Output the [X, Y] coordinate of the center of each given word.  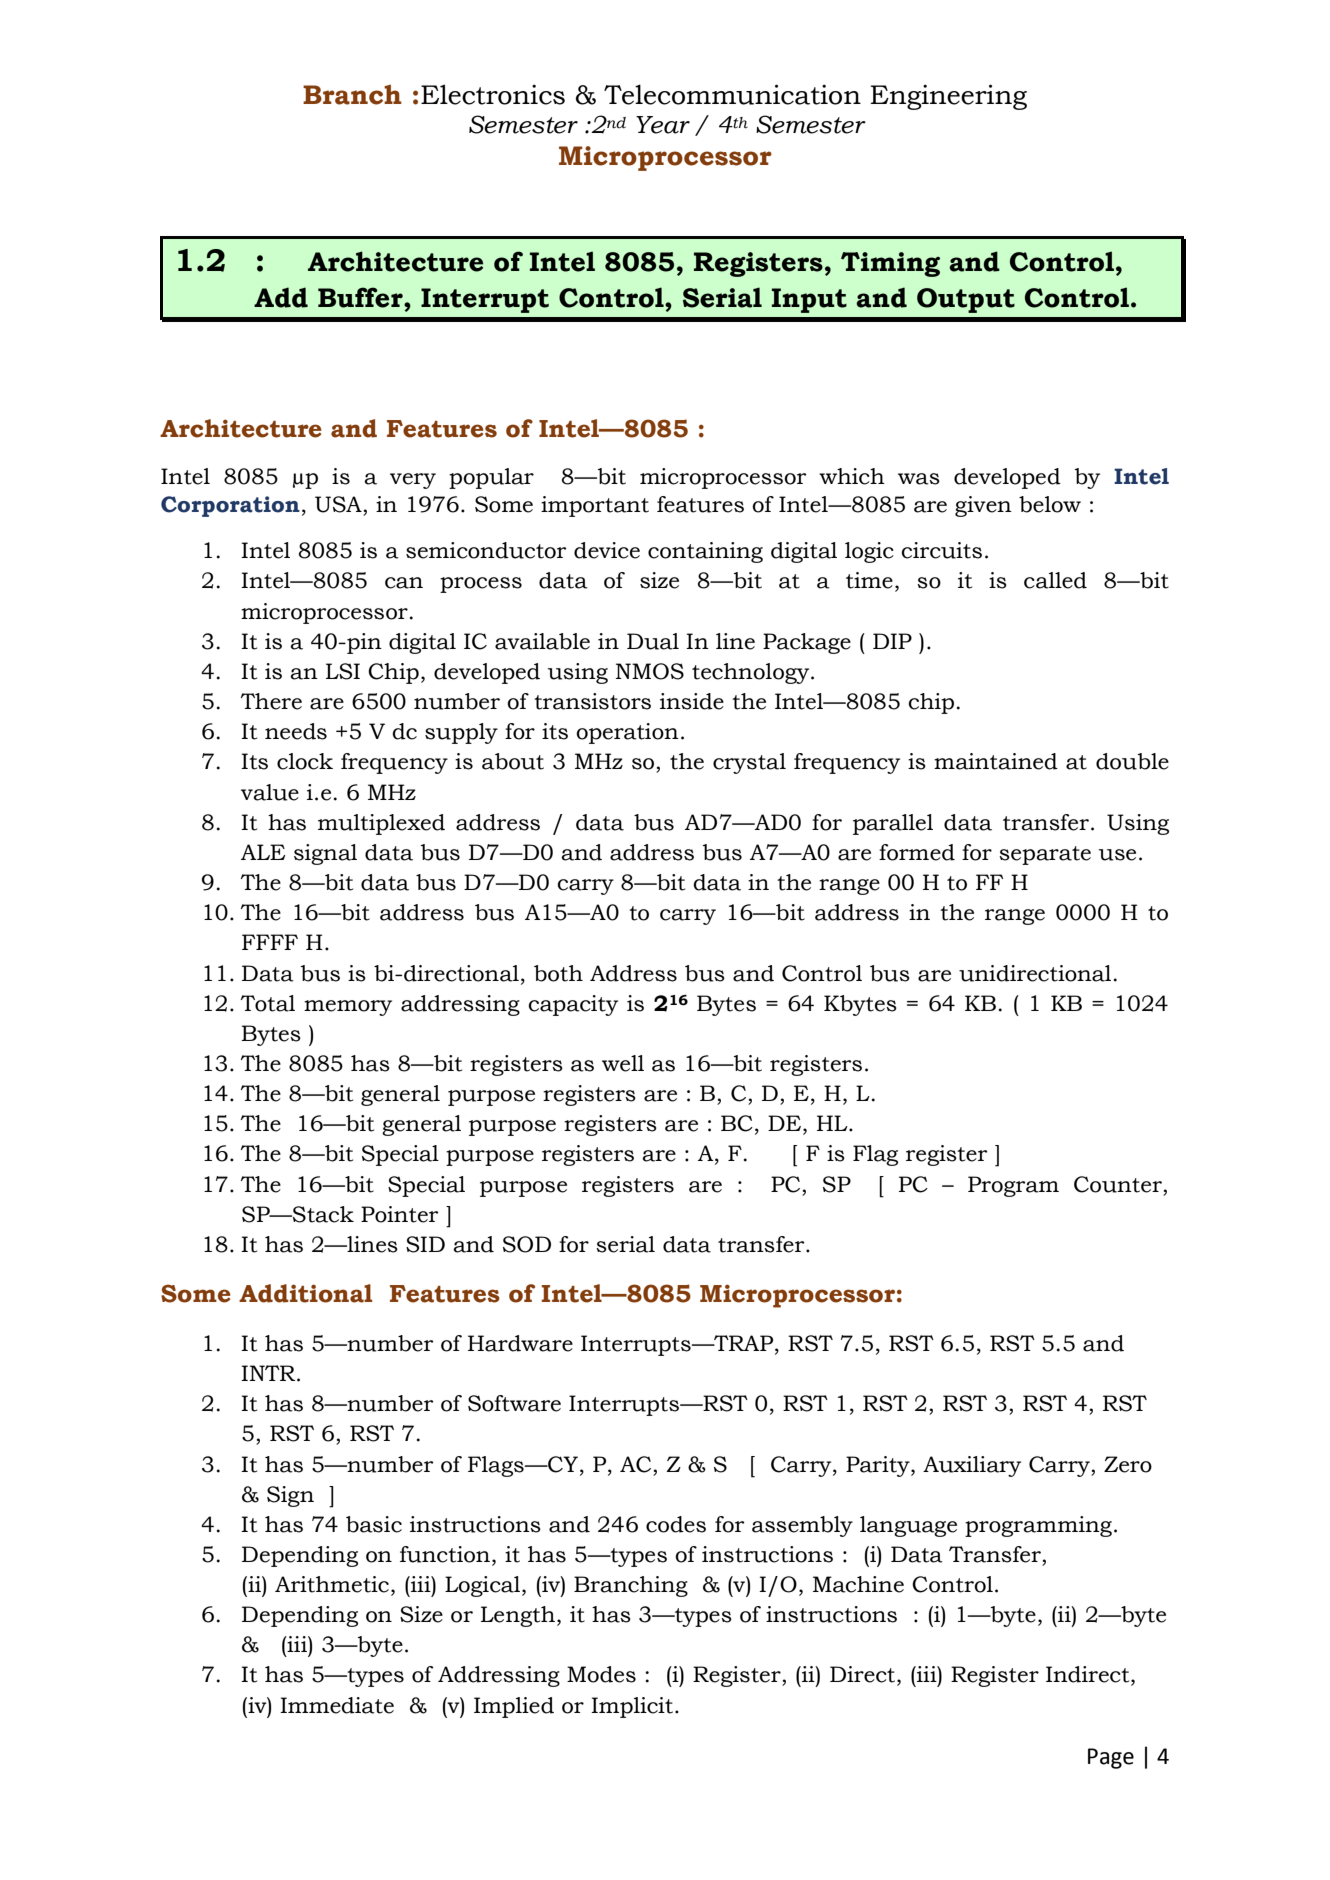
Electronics [493, 94]
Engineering [949, 97]
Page [1111, 1758]
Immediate [337, 1705]
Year [663, 125]
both [558, 973]
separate [1045, 855]
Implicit [633, 1707]
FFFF [270, 942]
